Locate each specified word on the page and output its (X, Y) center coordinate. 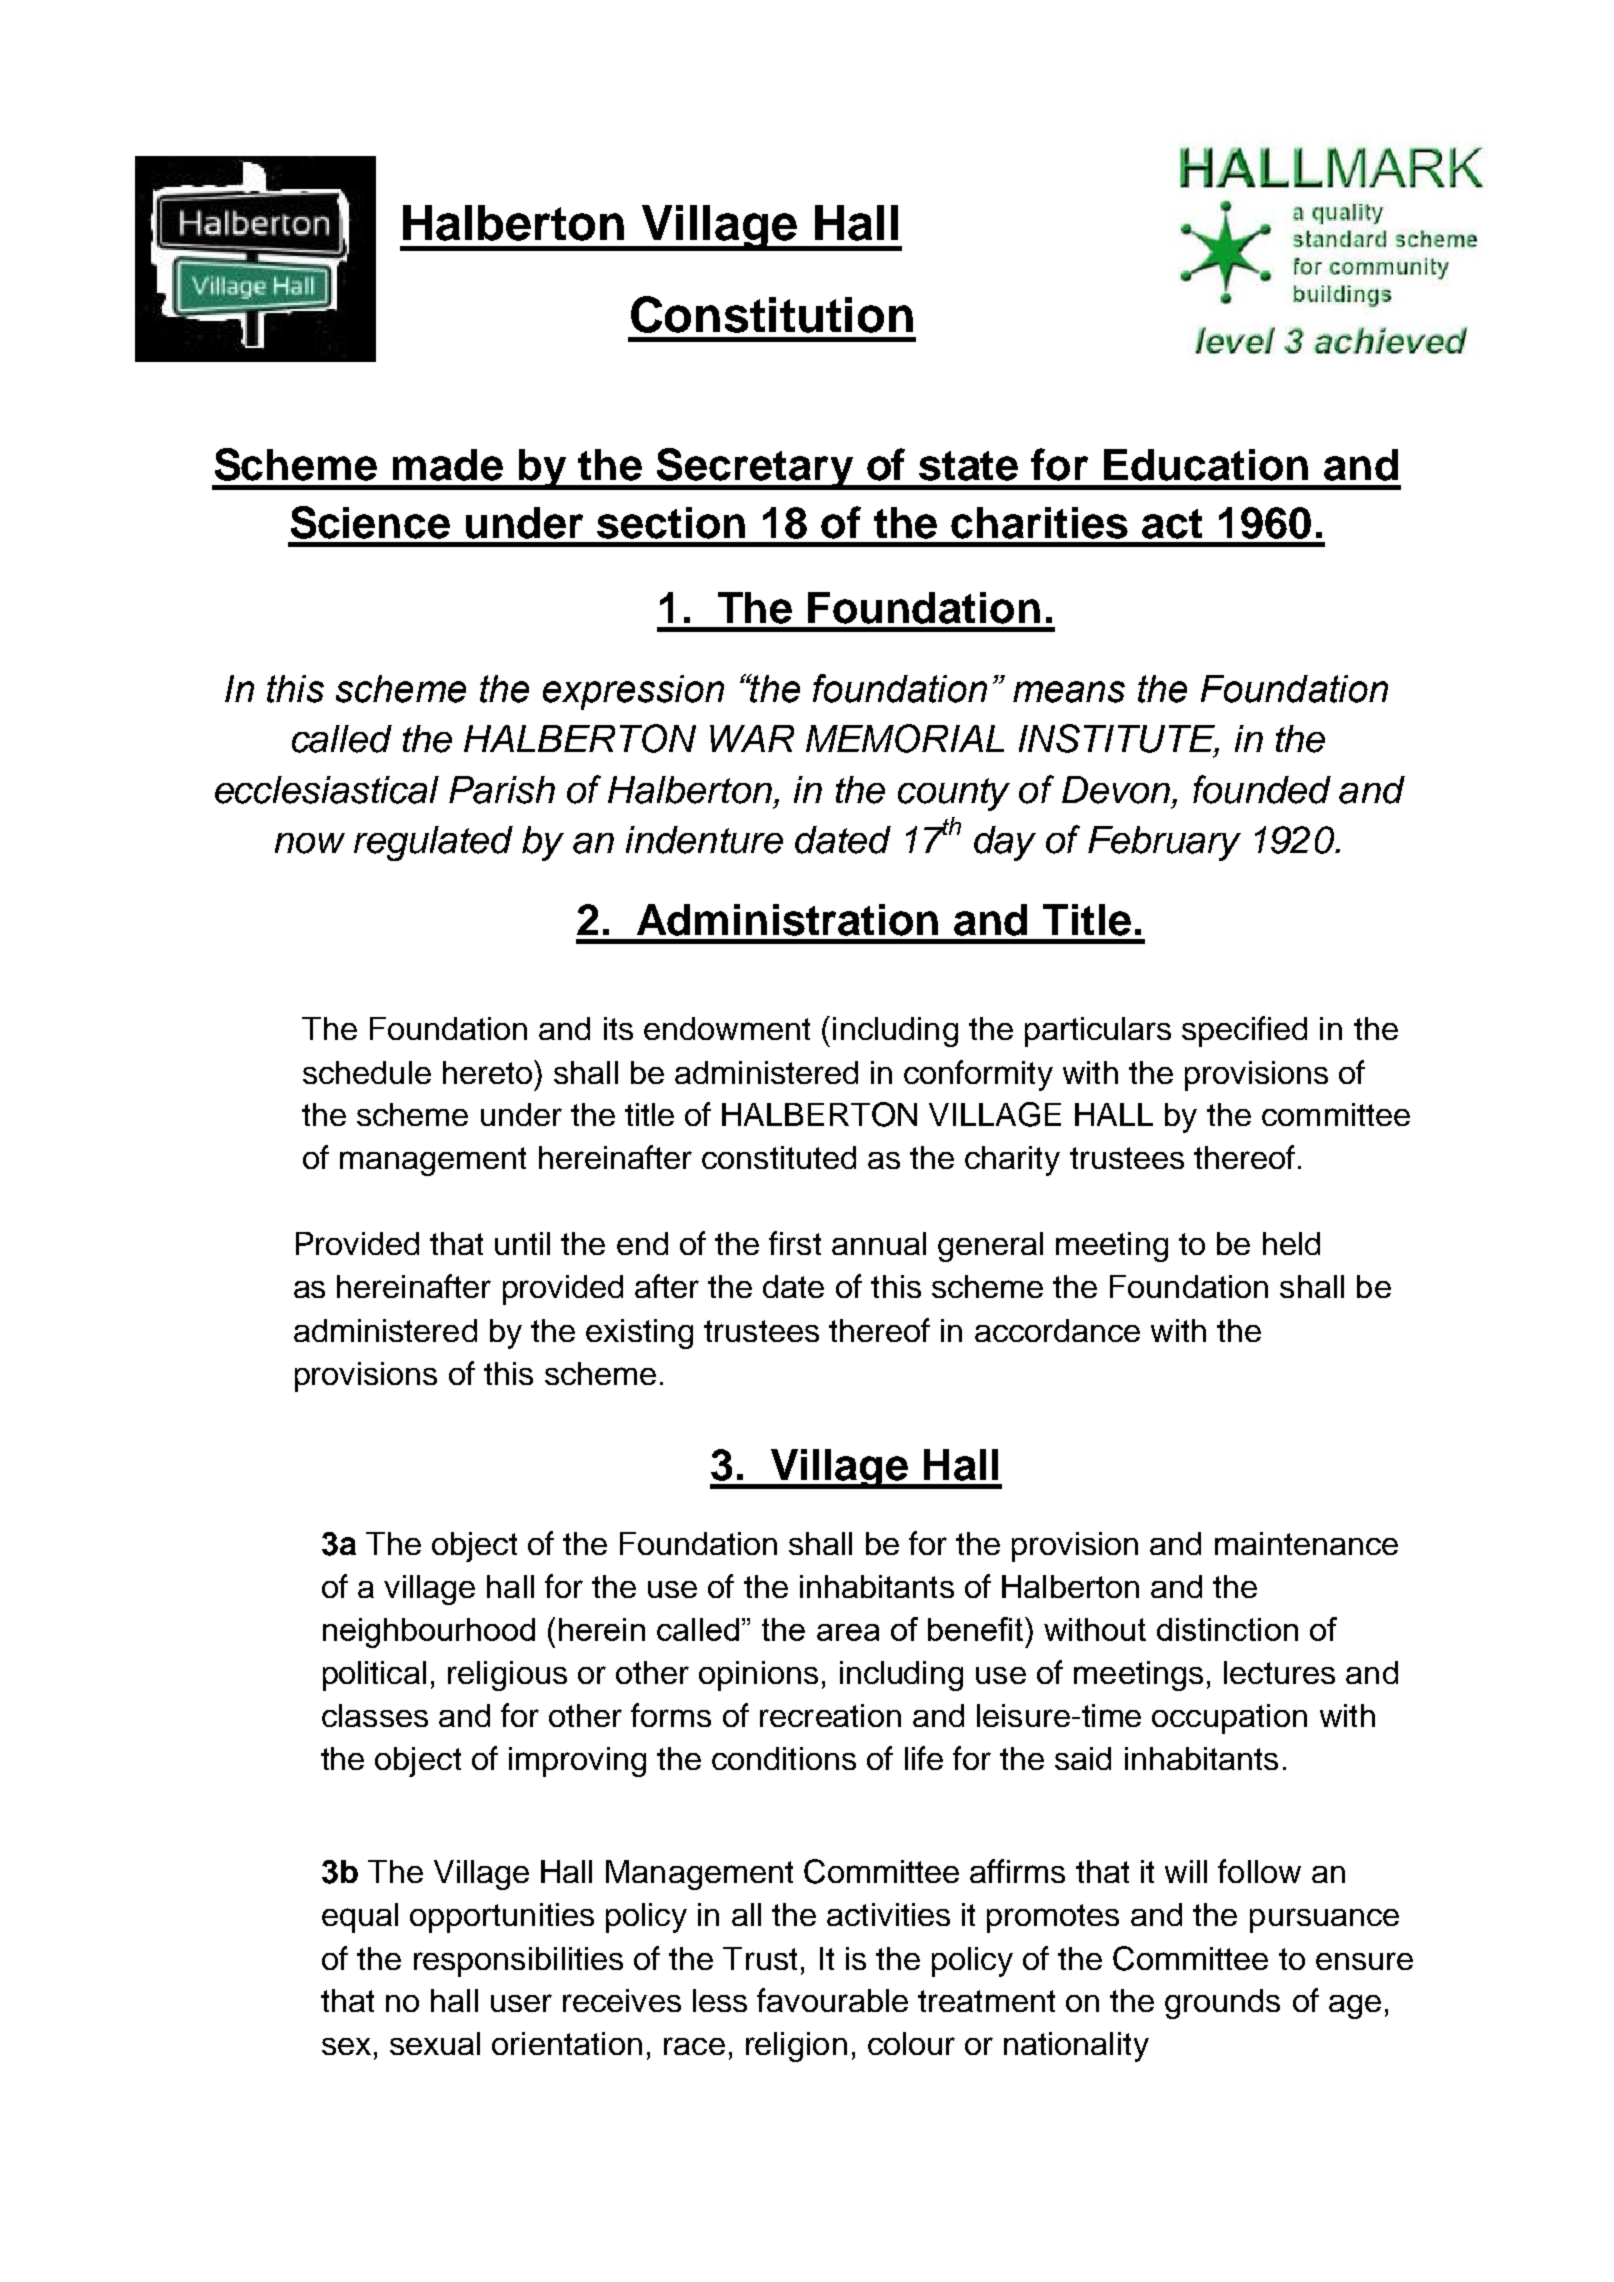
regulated (433, 843)
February (1164, 843)
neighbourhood (429, 1633)
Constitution (772, 314)
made (448, 465)
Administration (787, 920)
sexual (435, 2043)
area (848, 1632)
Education (1206, 465)
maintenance (1306, 1543)
